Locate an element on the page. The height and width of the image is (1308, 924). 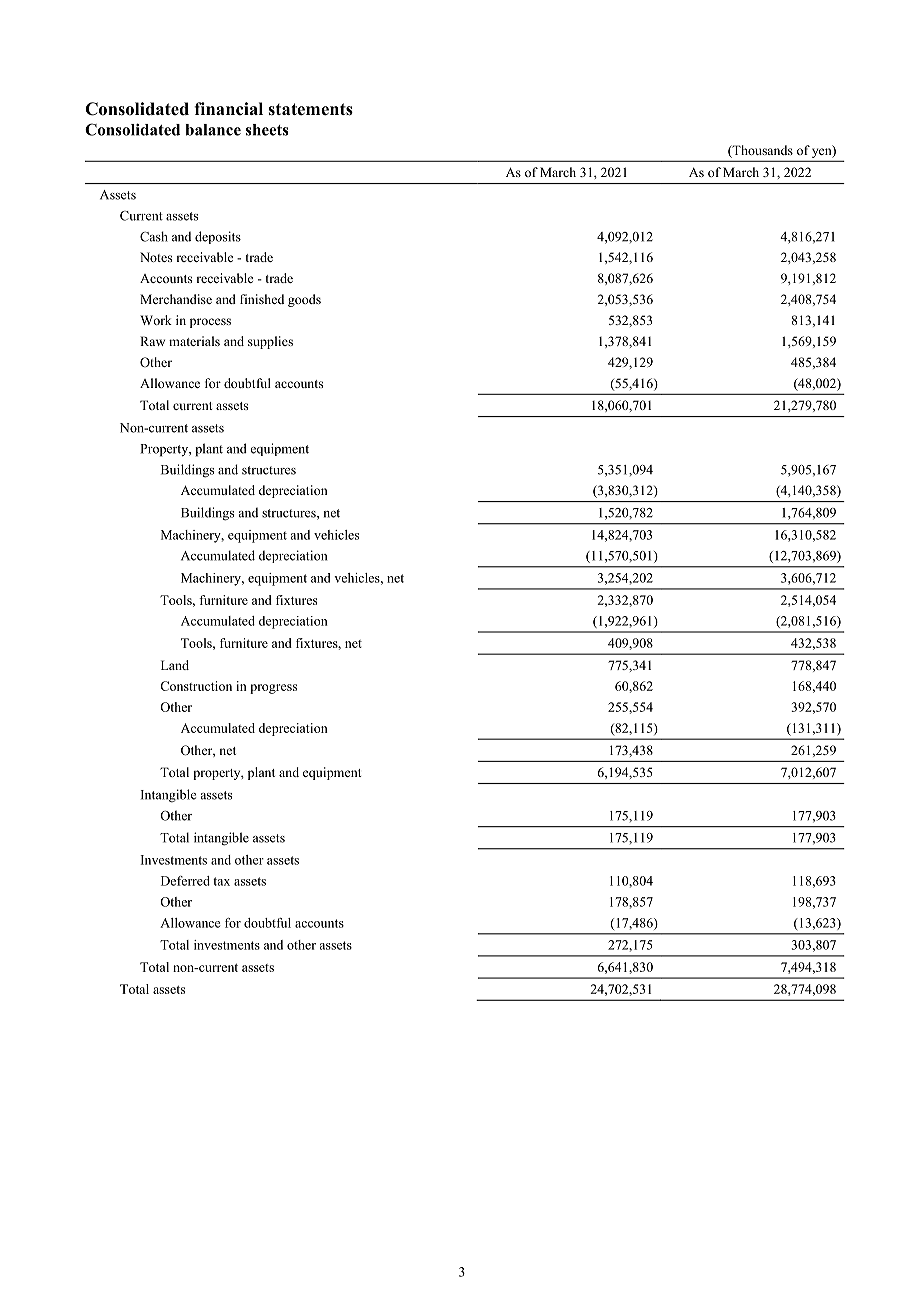
Raw is located at coordinates (152, 341).
